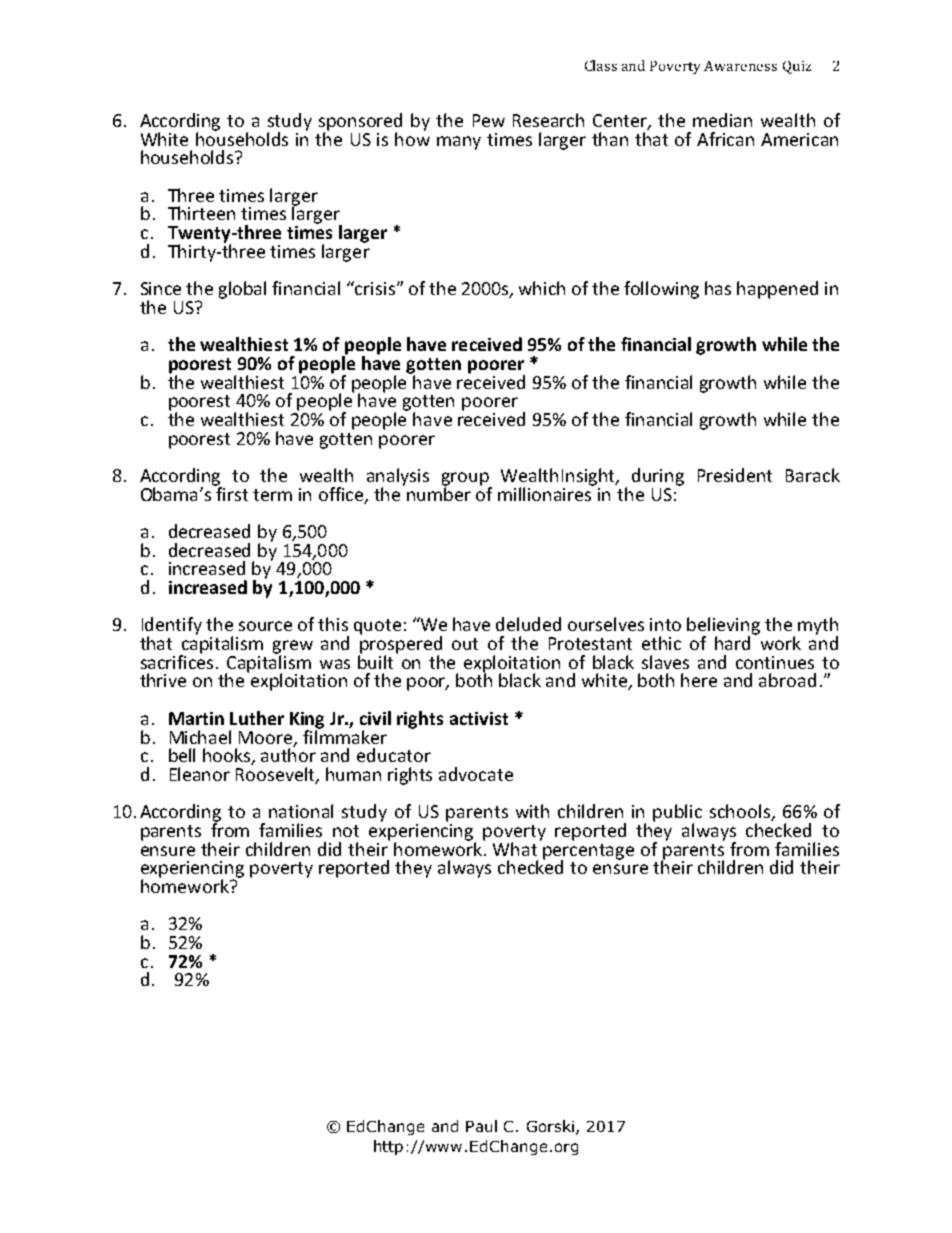  I want to click on Paul, so click(481, 1126).
